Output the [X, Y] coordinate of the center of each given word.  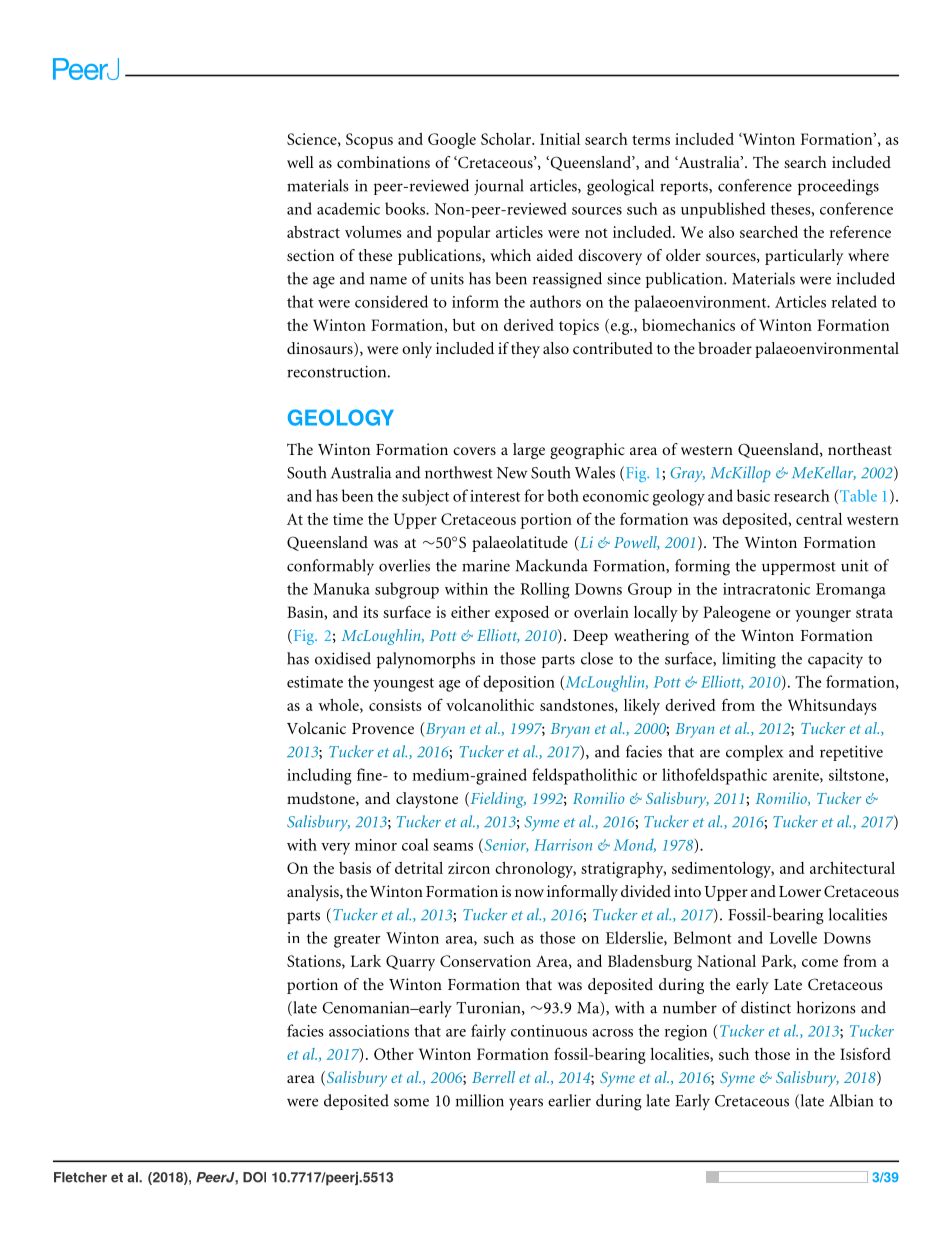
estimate [315, 682]
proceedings [838, 187]
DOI [254, 1177]
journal [499, 187]
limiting [749, 660]
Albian [851, 1100]
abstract [313, 232]
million [480, 1100]
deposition [519, 683]
